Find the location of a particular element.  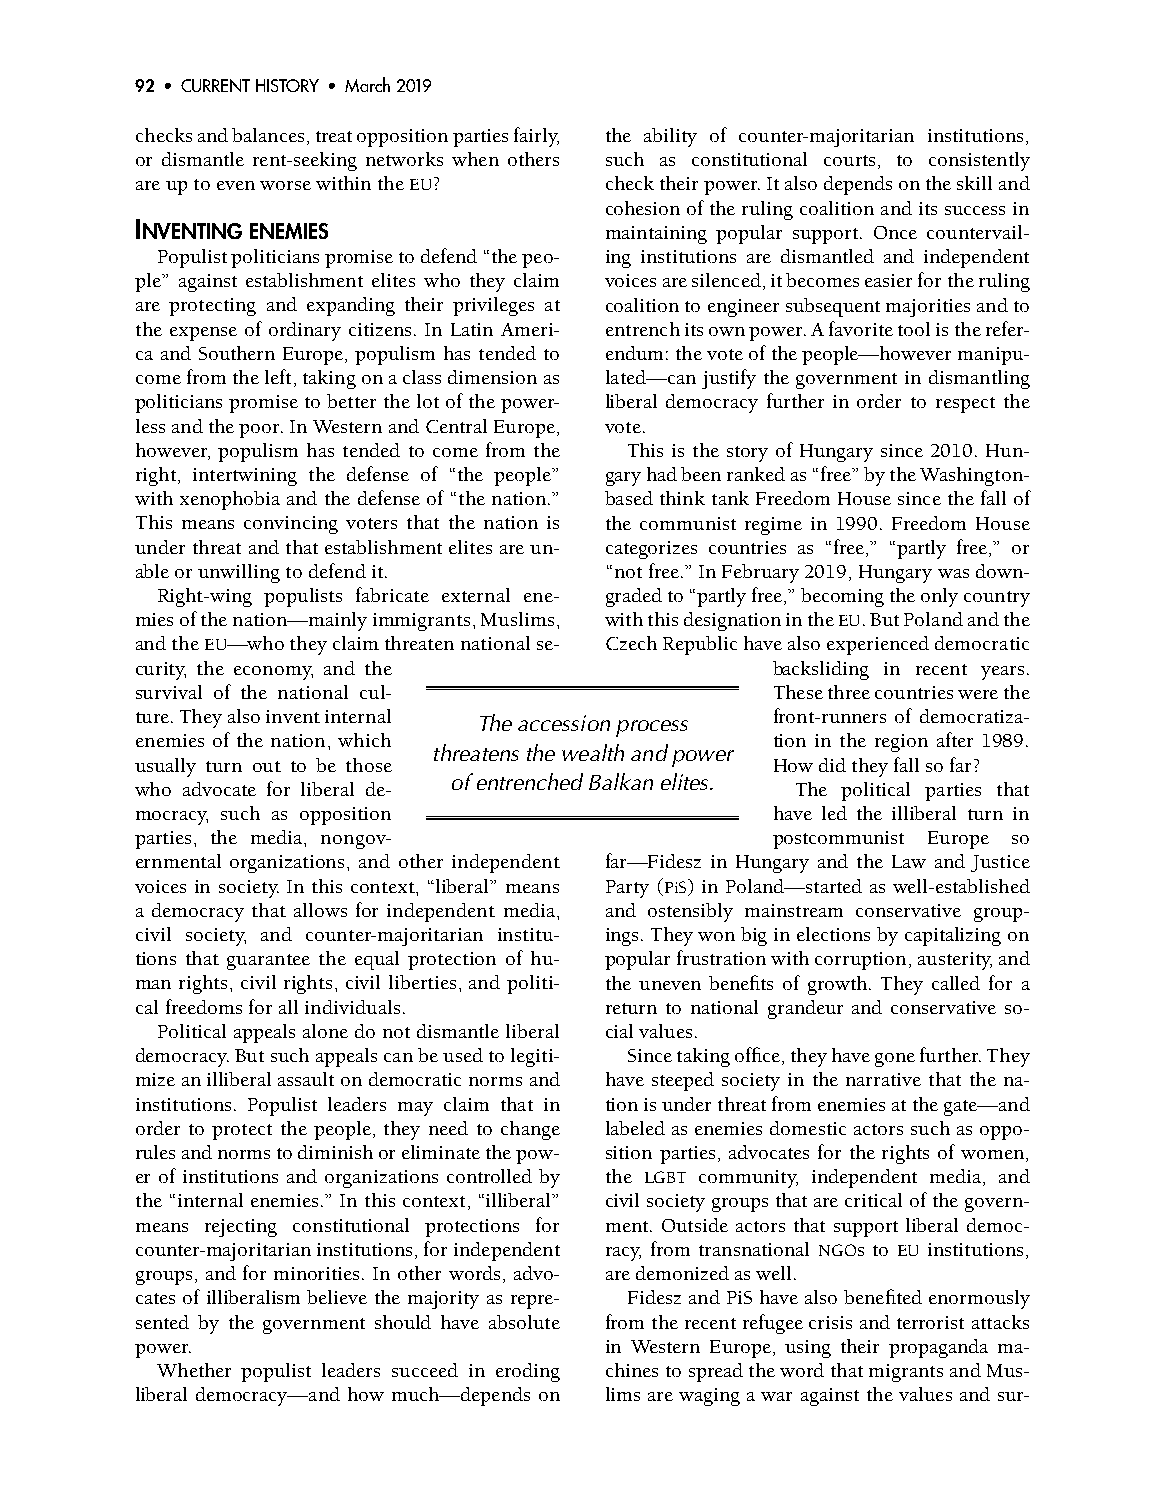

region is located at coordinates (901, 743).
